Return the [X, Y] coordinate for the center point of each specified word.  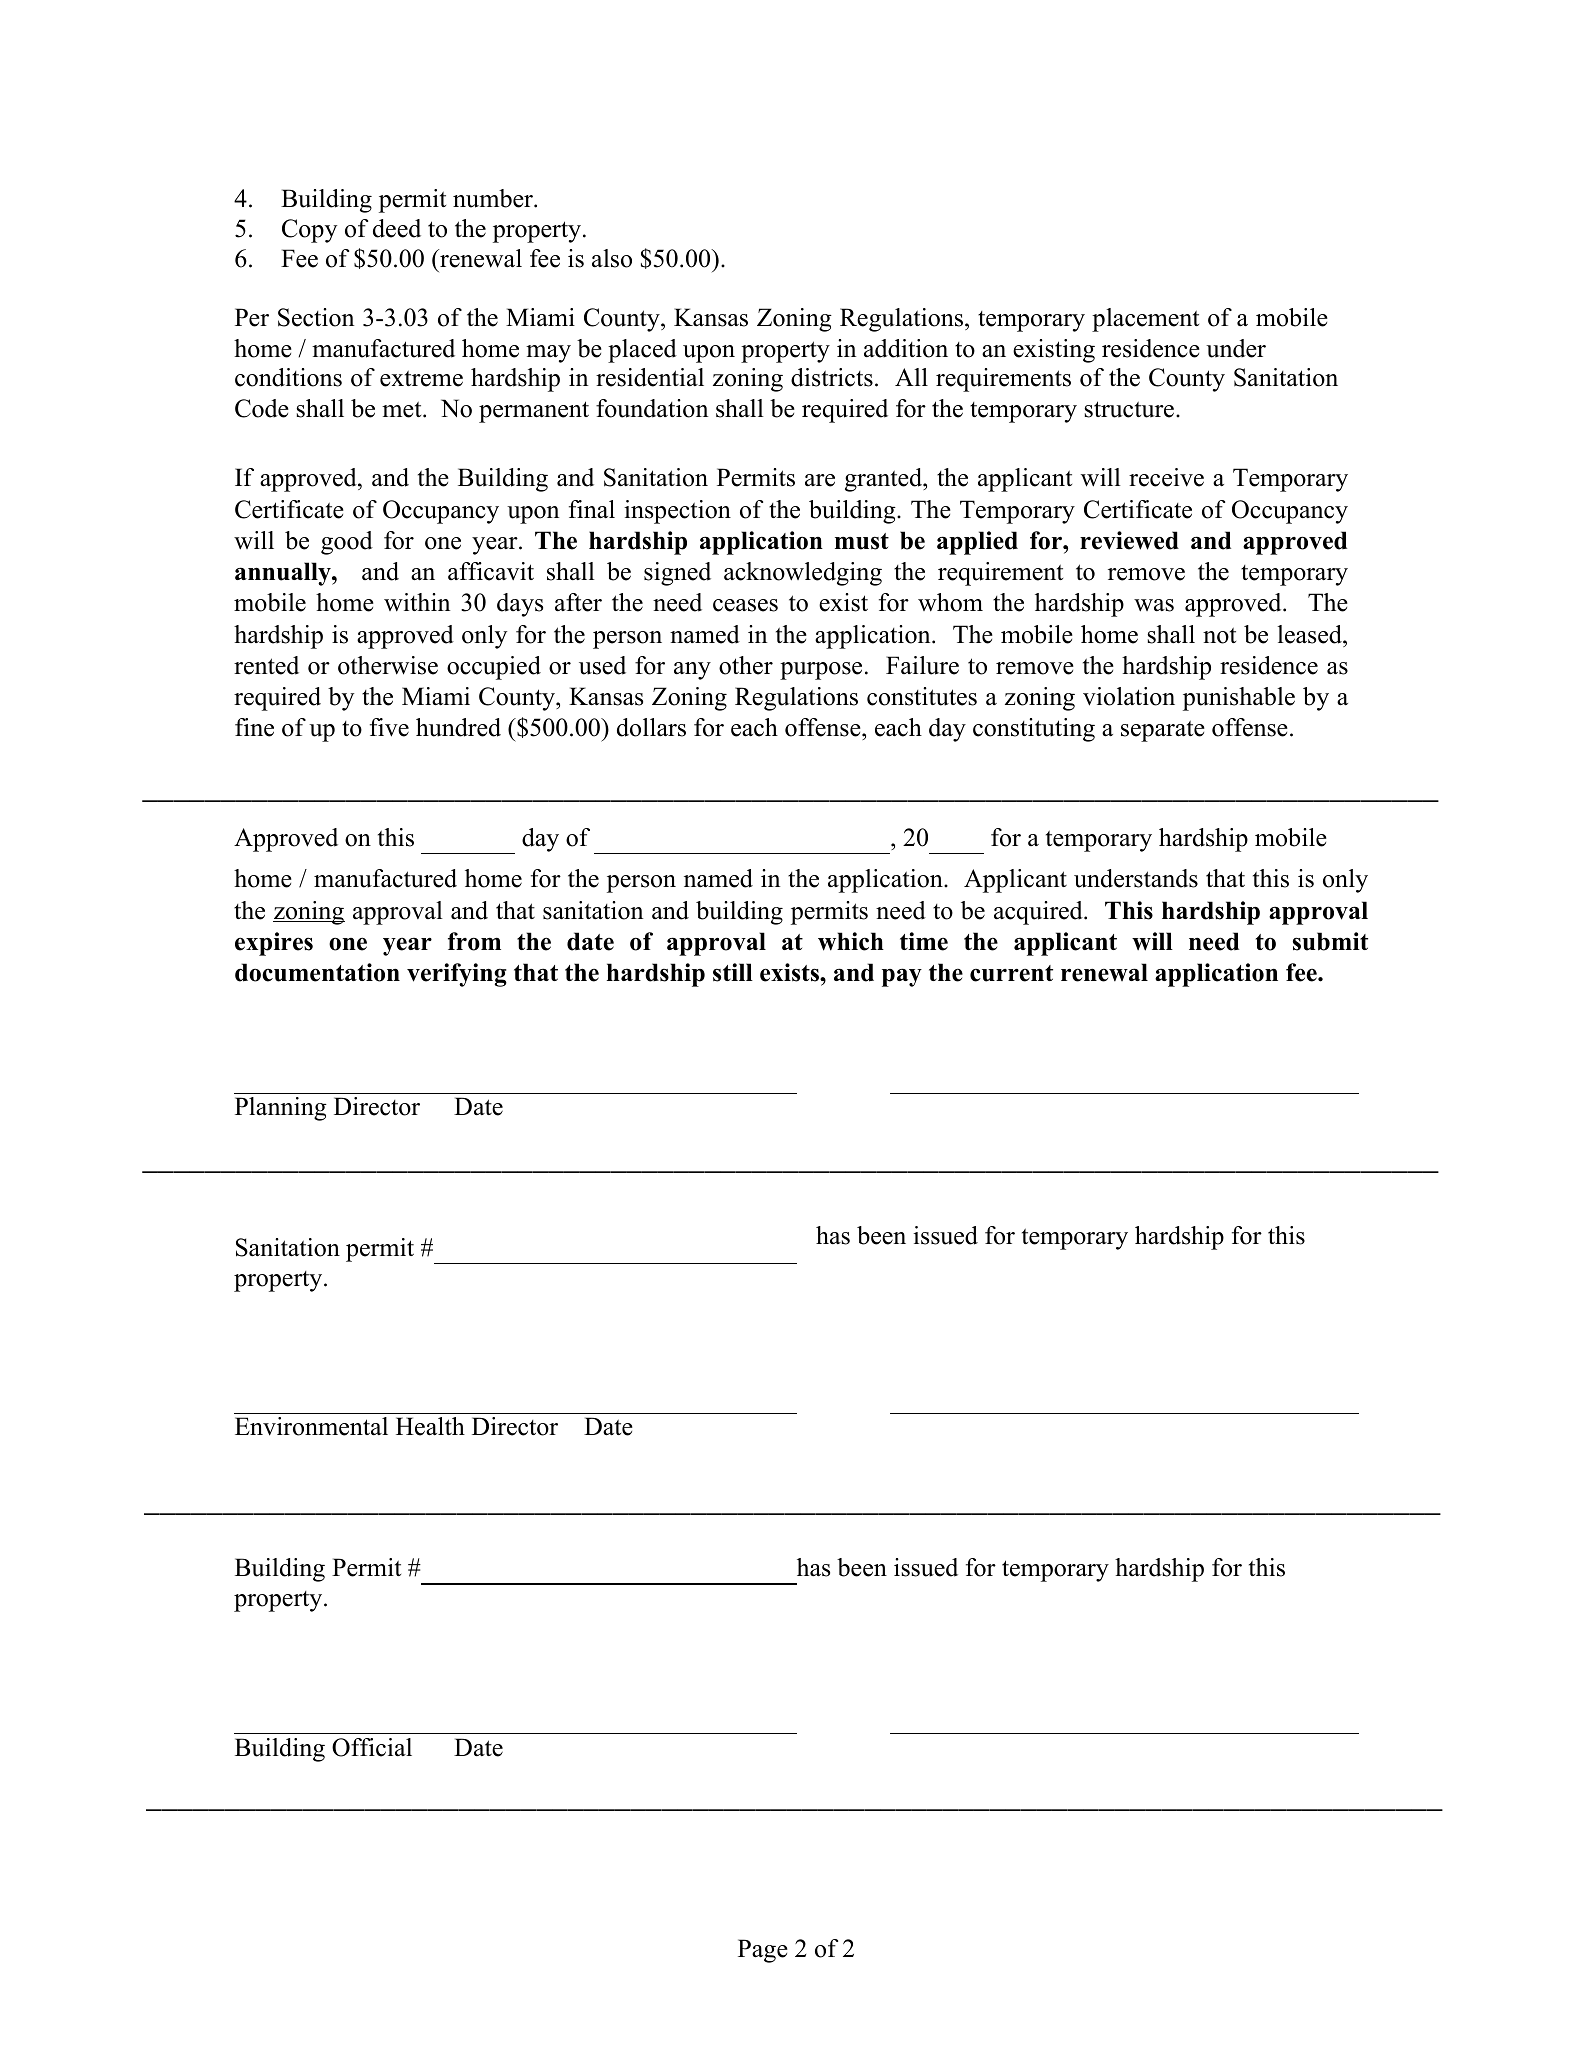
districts [832, 377]
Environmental [311, 1426]
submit [1330, 941]
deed [397, 228]
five [389, 727]
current [1011, 973]
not [1219, 635]
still [733, 972]
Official [372, 1747]
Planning [281, 1109]
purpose [821, 671]
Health [430, 1426]
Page [763, 1951]
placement [1145, 320]
